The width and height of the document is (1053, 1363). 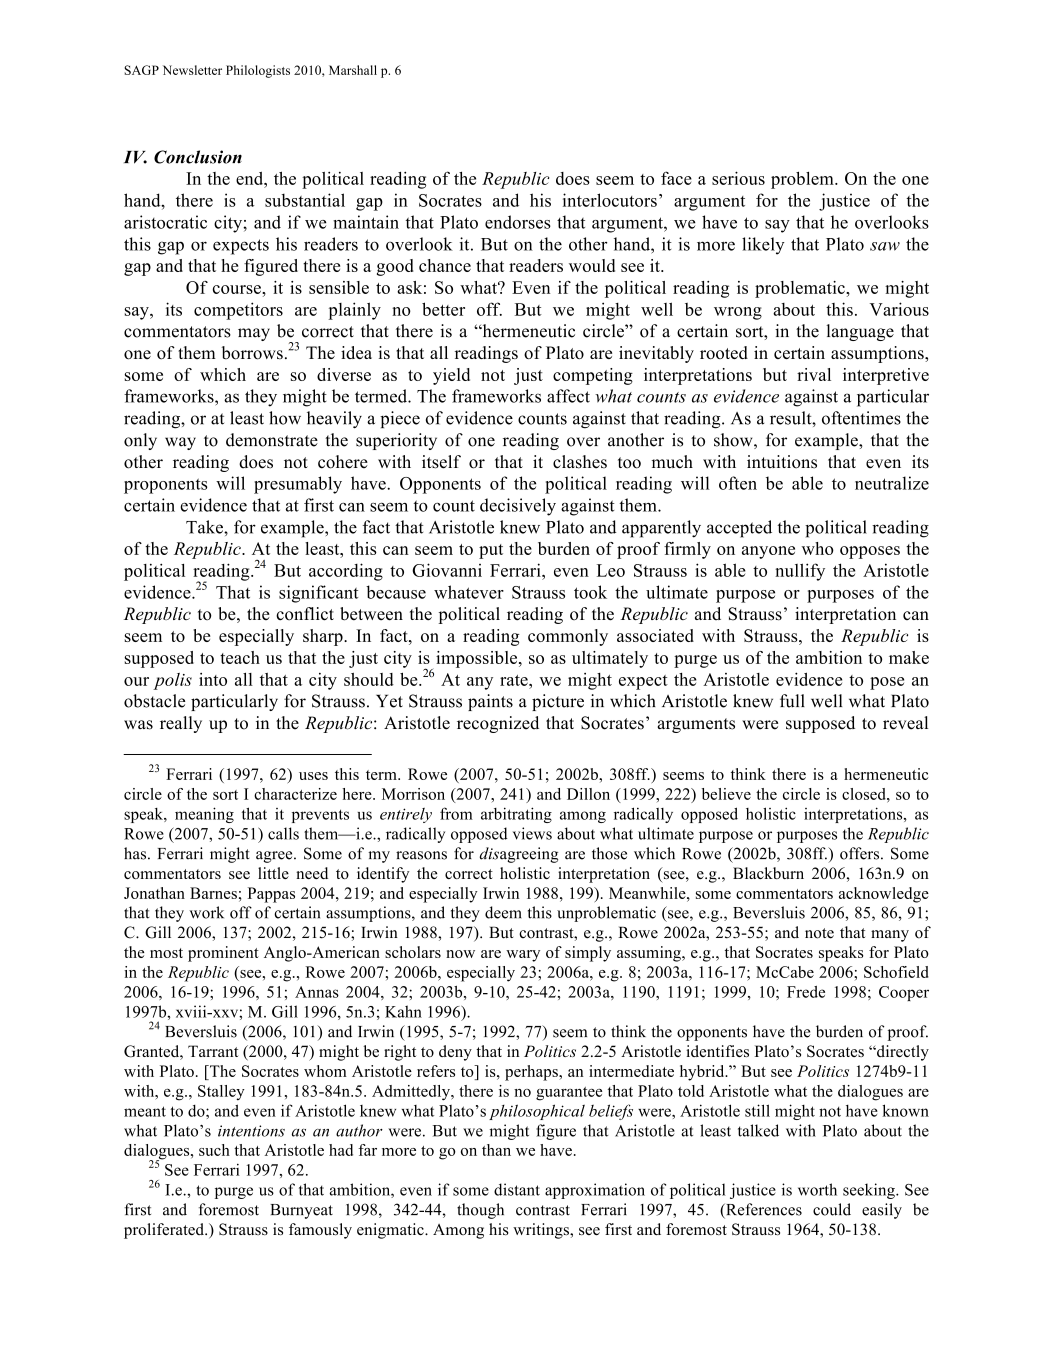 I want to click on serious, so click(x=738, y=178).
